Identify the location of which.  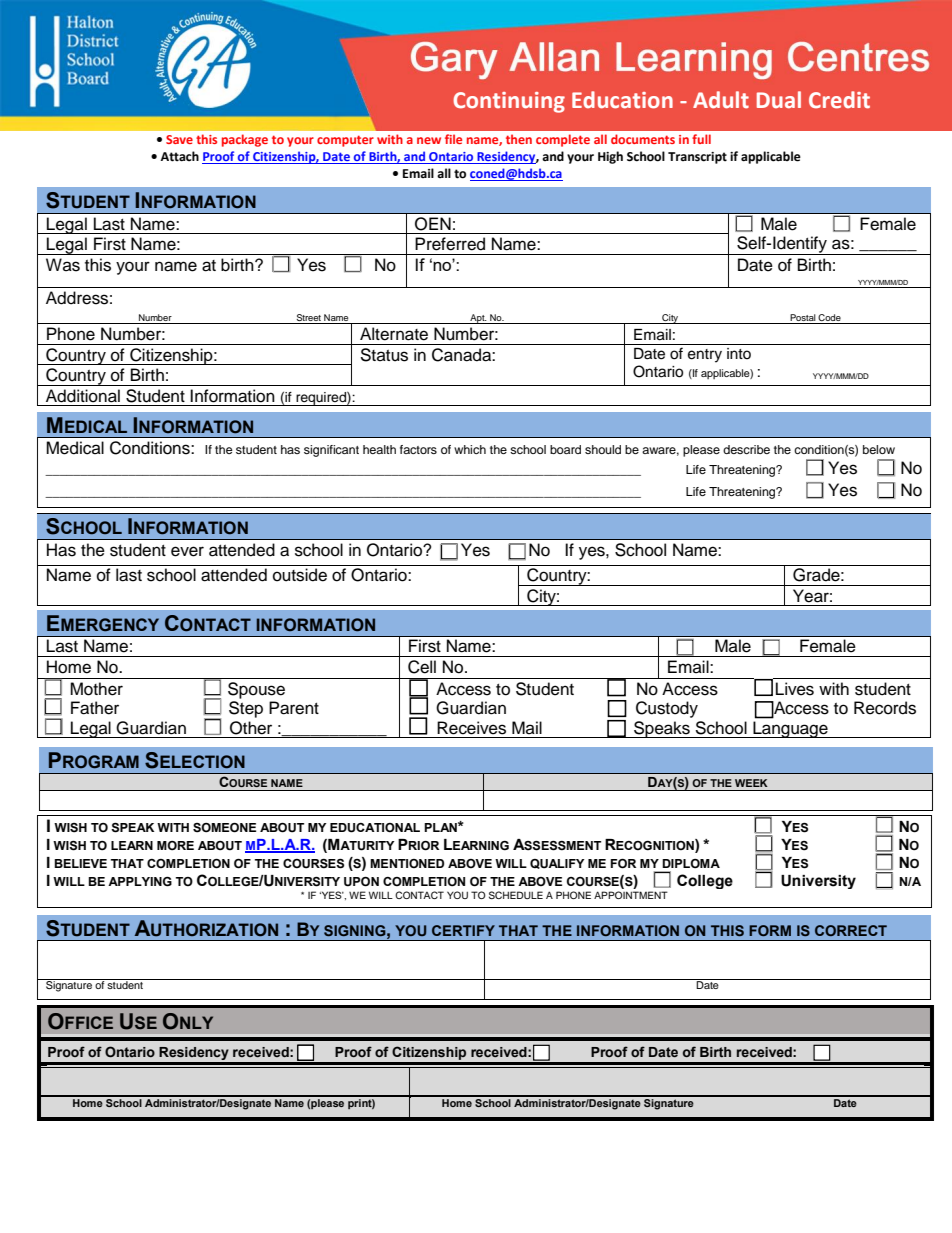
(470, 449).
